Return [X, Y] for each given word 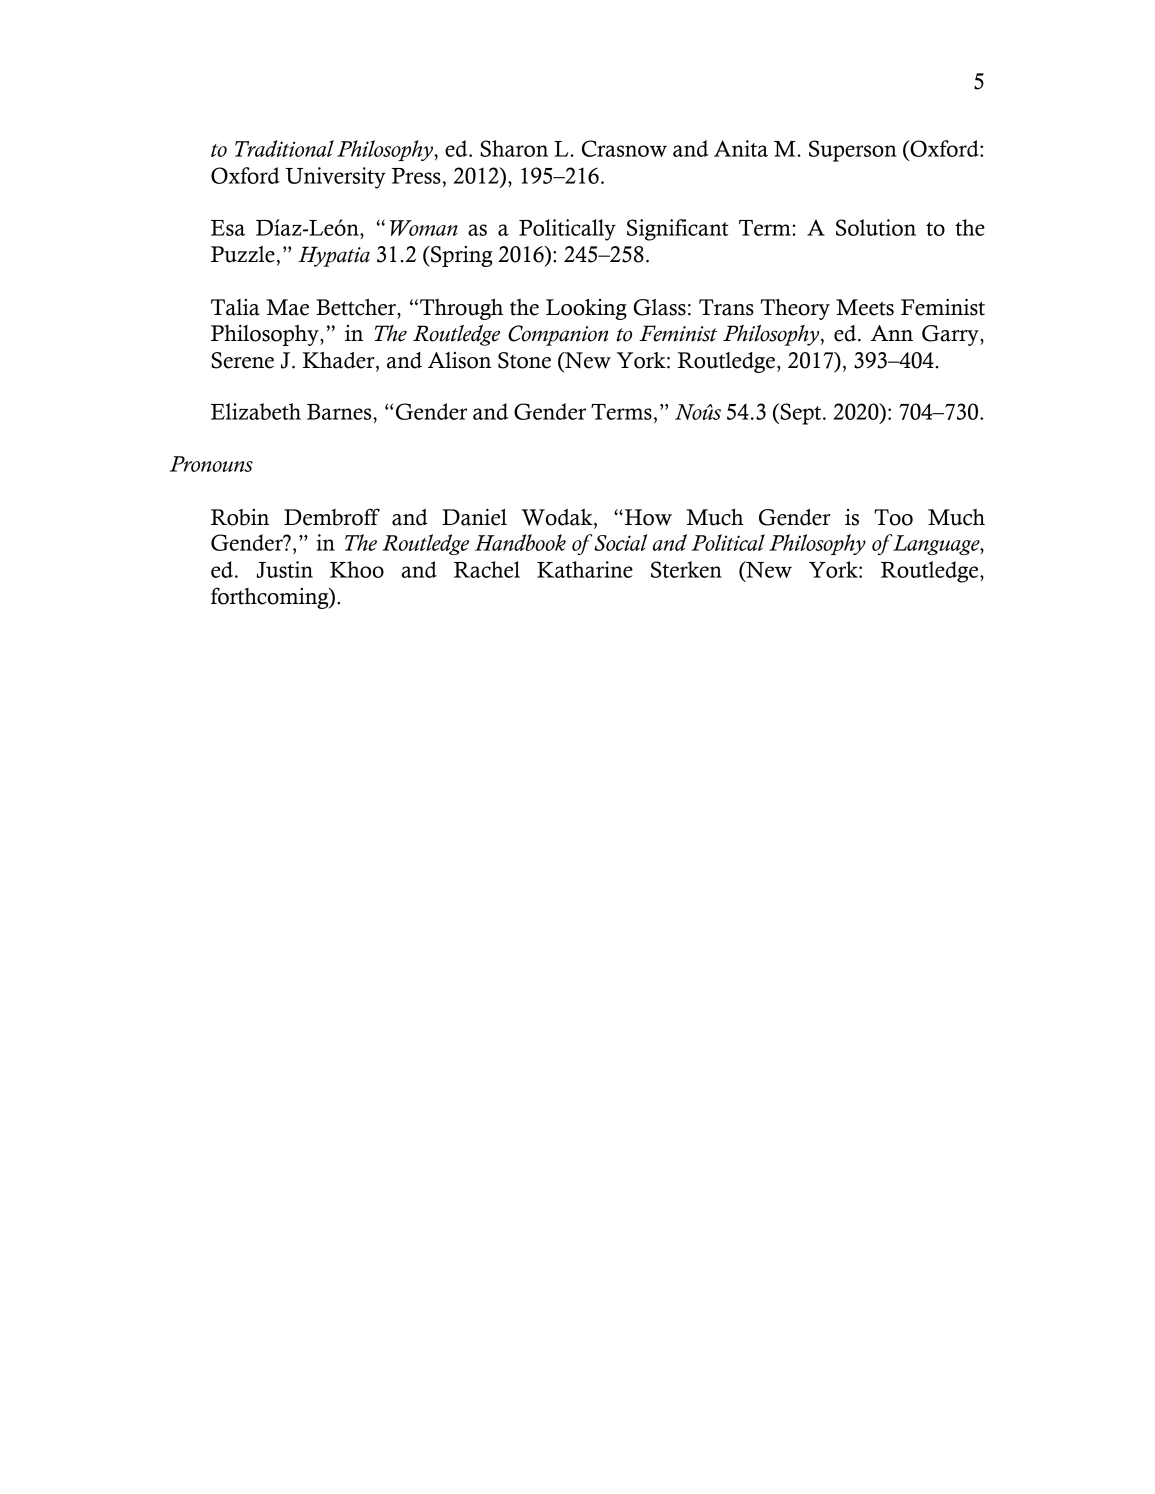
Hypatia [334, 256]
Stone [524, 360]
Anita [741, 148]
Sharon [514, 148]
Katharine [585, 569]
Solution [876, 227]
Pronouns [211, 464]
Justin [285, 569]
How [647, 517]
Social [620, 542]
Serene [242, 360]
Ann [892, 333]
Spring [460, 256]
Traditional [284, 148]
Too [893, 517]
